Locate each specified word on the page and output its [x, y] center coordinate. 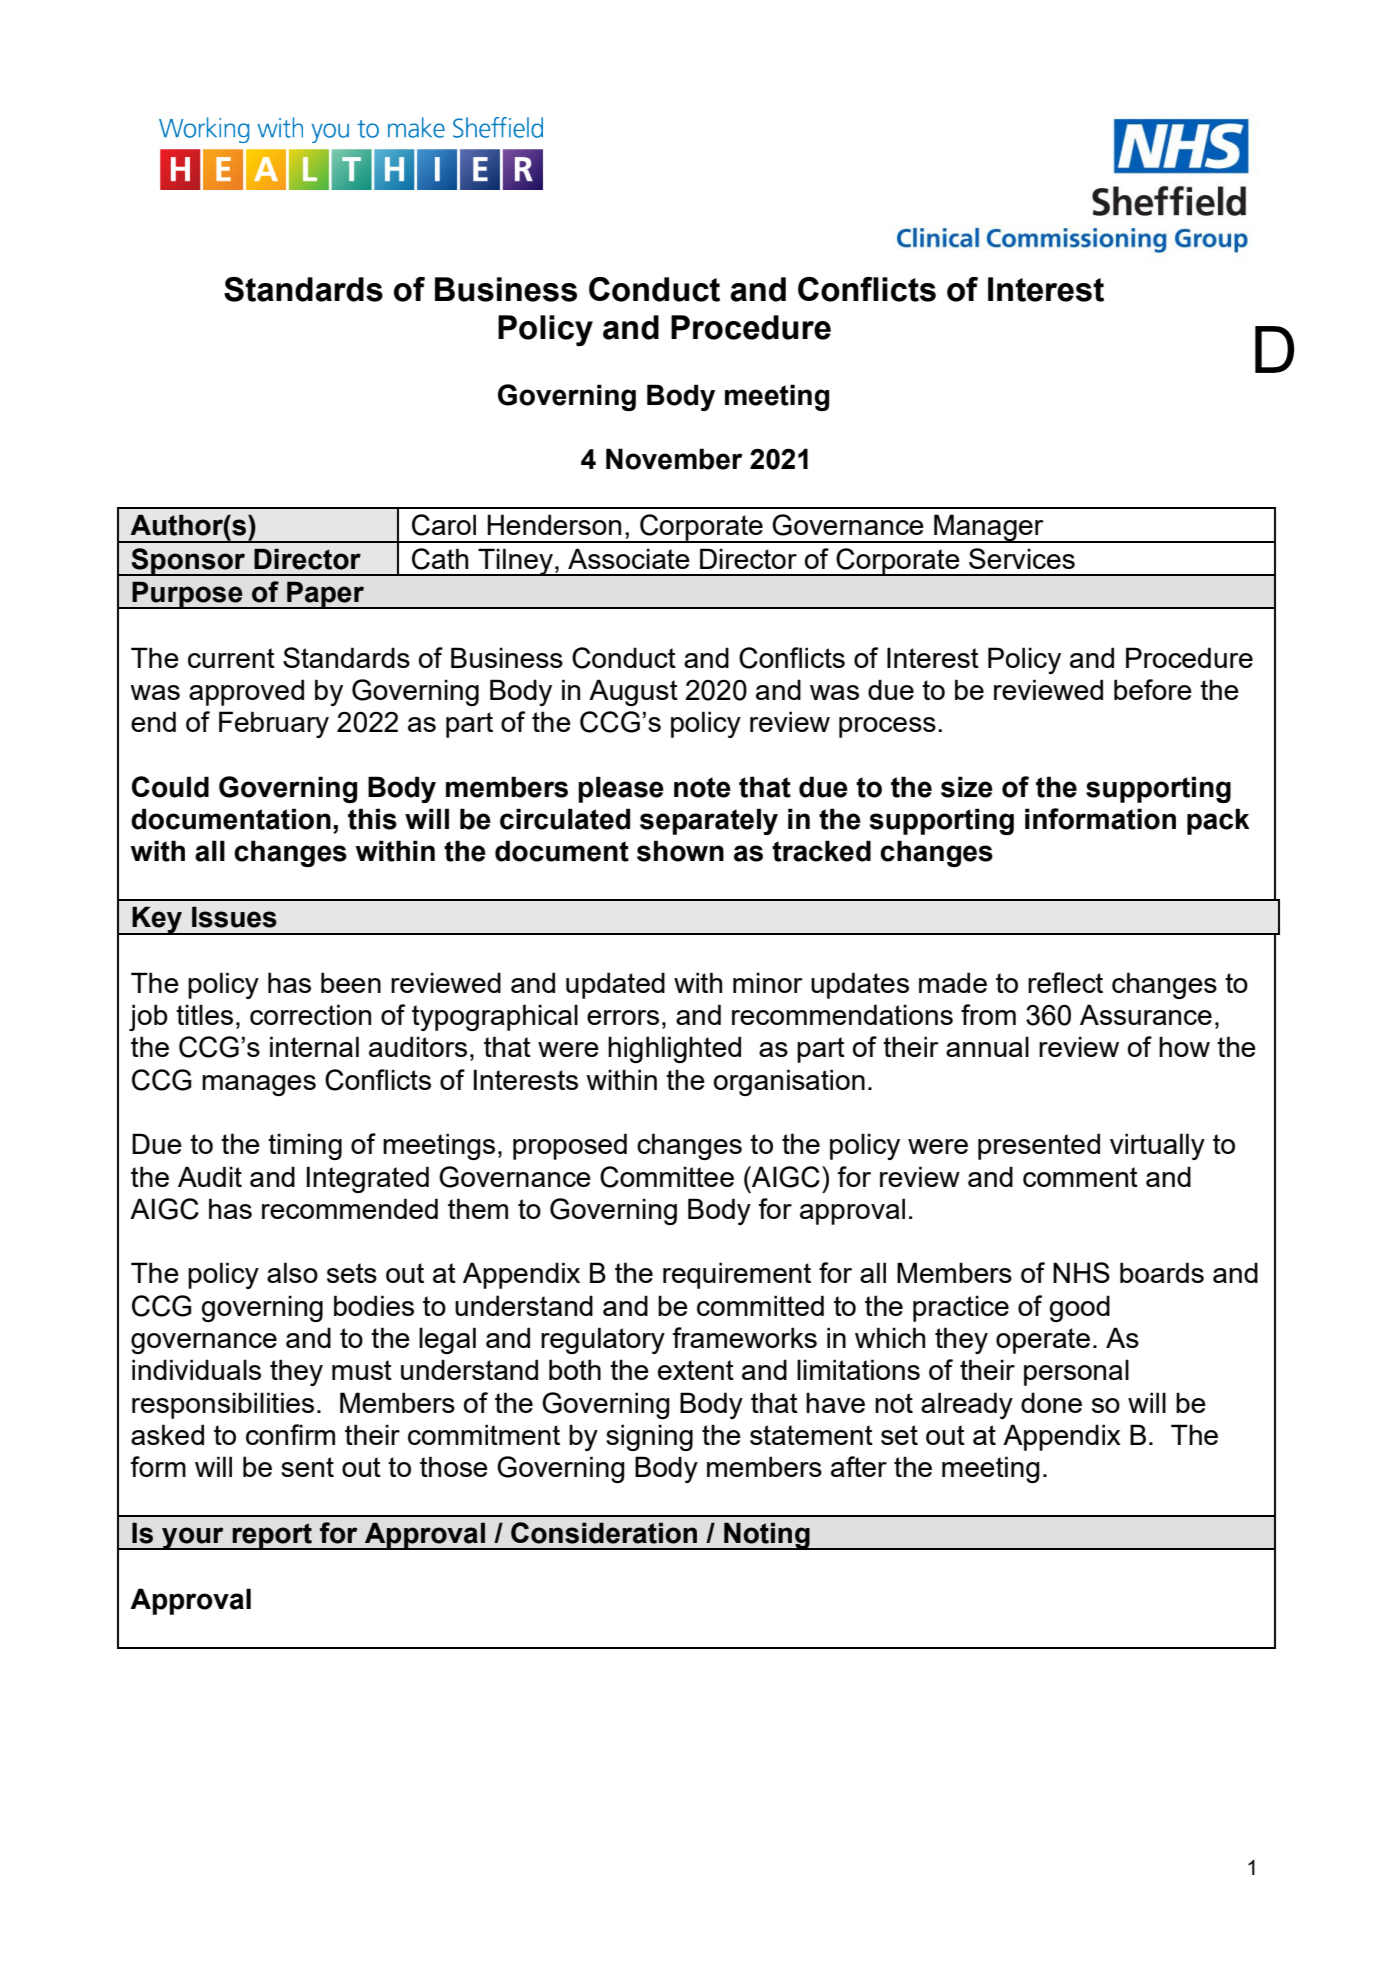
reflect [1065, 982]
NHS [1081, 1272]
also [292, 1272]
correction [310, 1014]
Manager [989, 528]
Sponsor [188, 562]
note [702, 787]
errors [623, 1017]
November [674, 459]
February [274, 724]
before [1153, 689]
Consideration [604, 1533]
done [1051, 1402]
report [272, 1536]
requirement [737, 1275]
